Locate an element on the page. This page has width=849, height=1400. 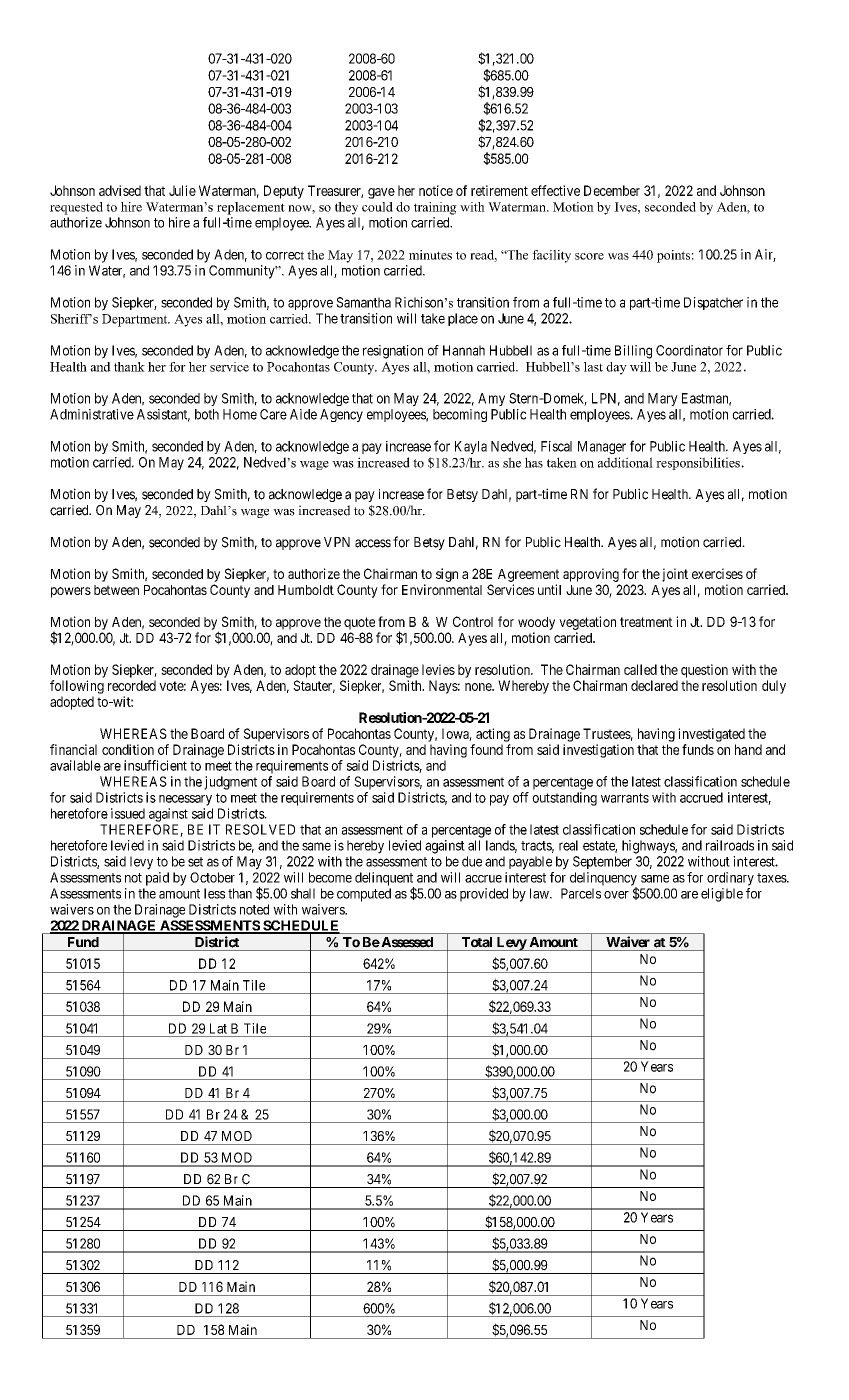
Julie is located at coordinates (182, 190).
